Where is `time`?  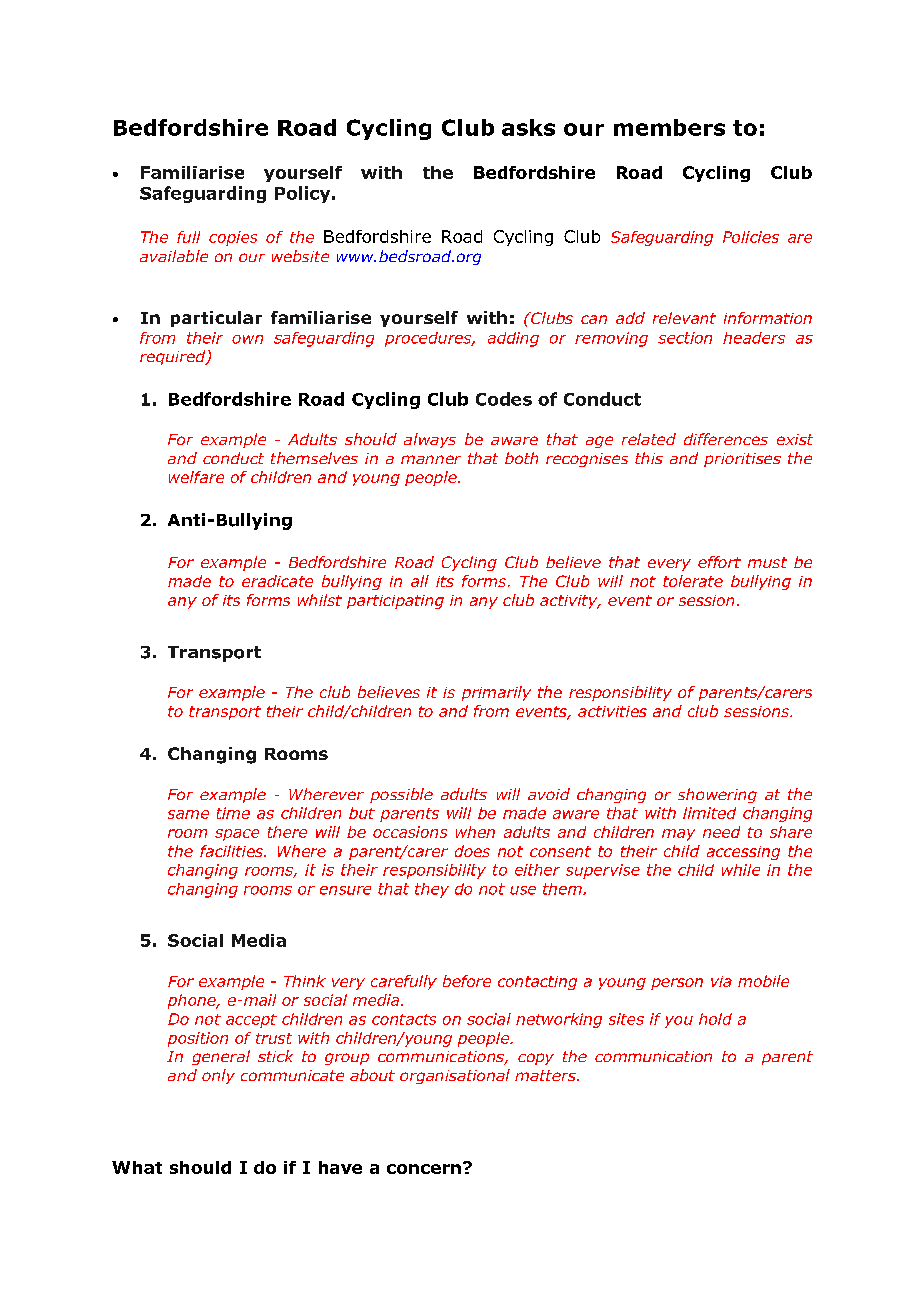 time is located at coordinates (233, 813).
